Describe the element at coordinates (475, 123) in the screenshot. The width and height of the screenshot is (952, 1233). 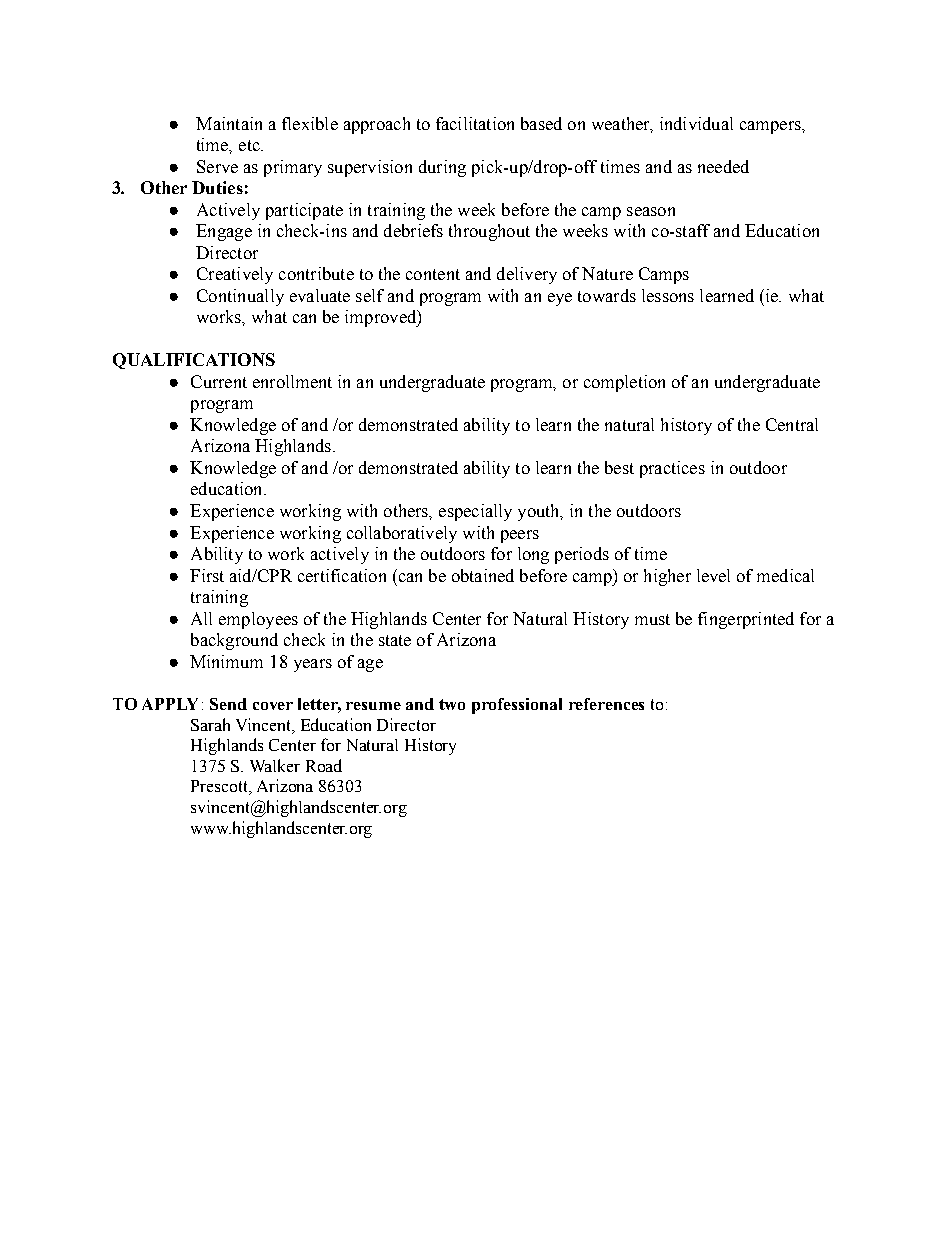
I see `facilitation` at that location.
